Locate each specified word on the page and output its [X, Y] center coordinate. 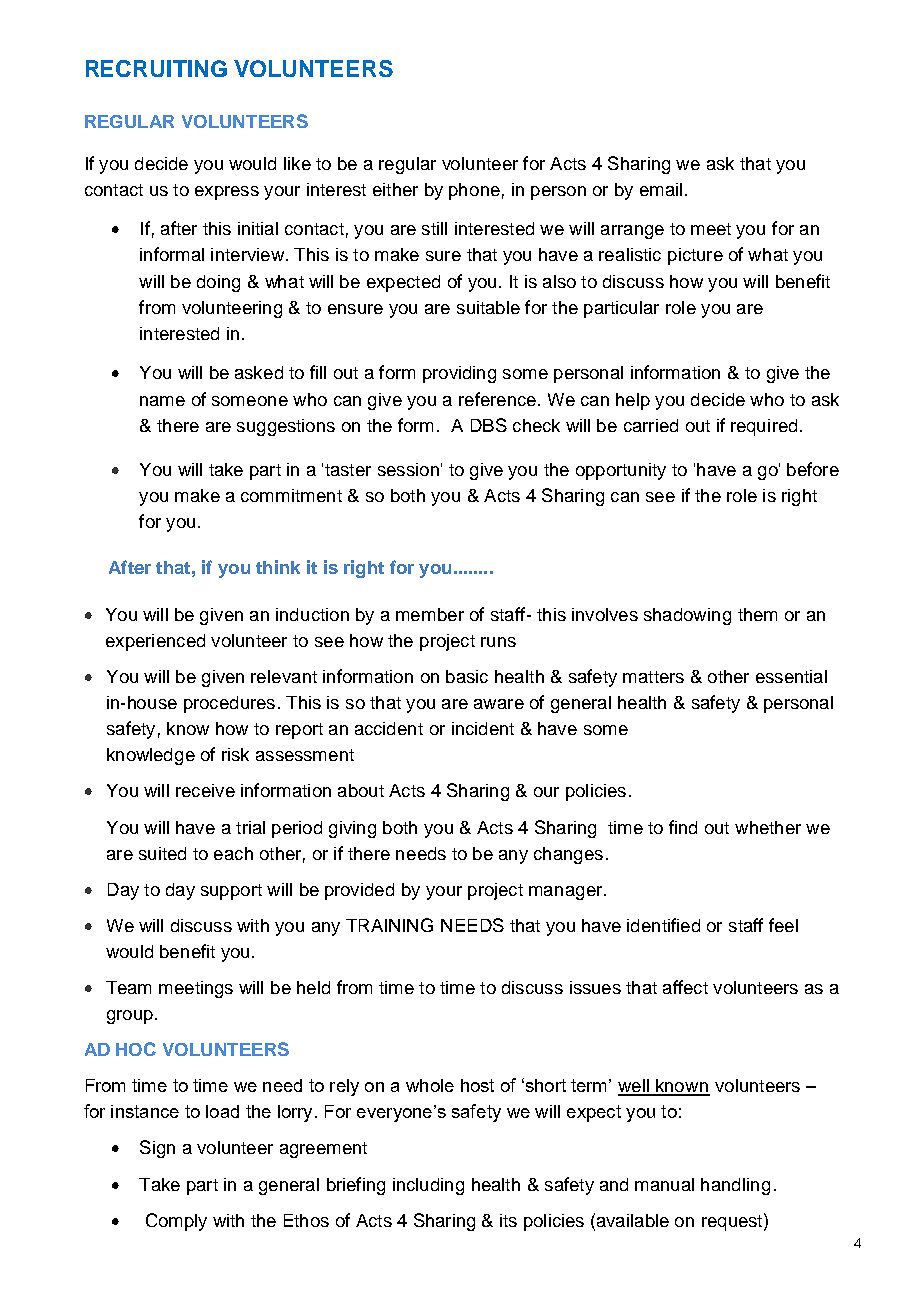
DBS [489, 425]
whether [768, 827]
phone [474, 191]
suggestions [286, 427]
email [661, 189]
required [764, 427]
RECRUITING [156, 68]
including [428, 1186]
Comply [176, 1222]
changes [568, 855]
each [233, 853]
